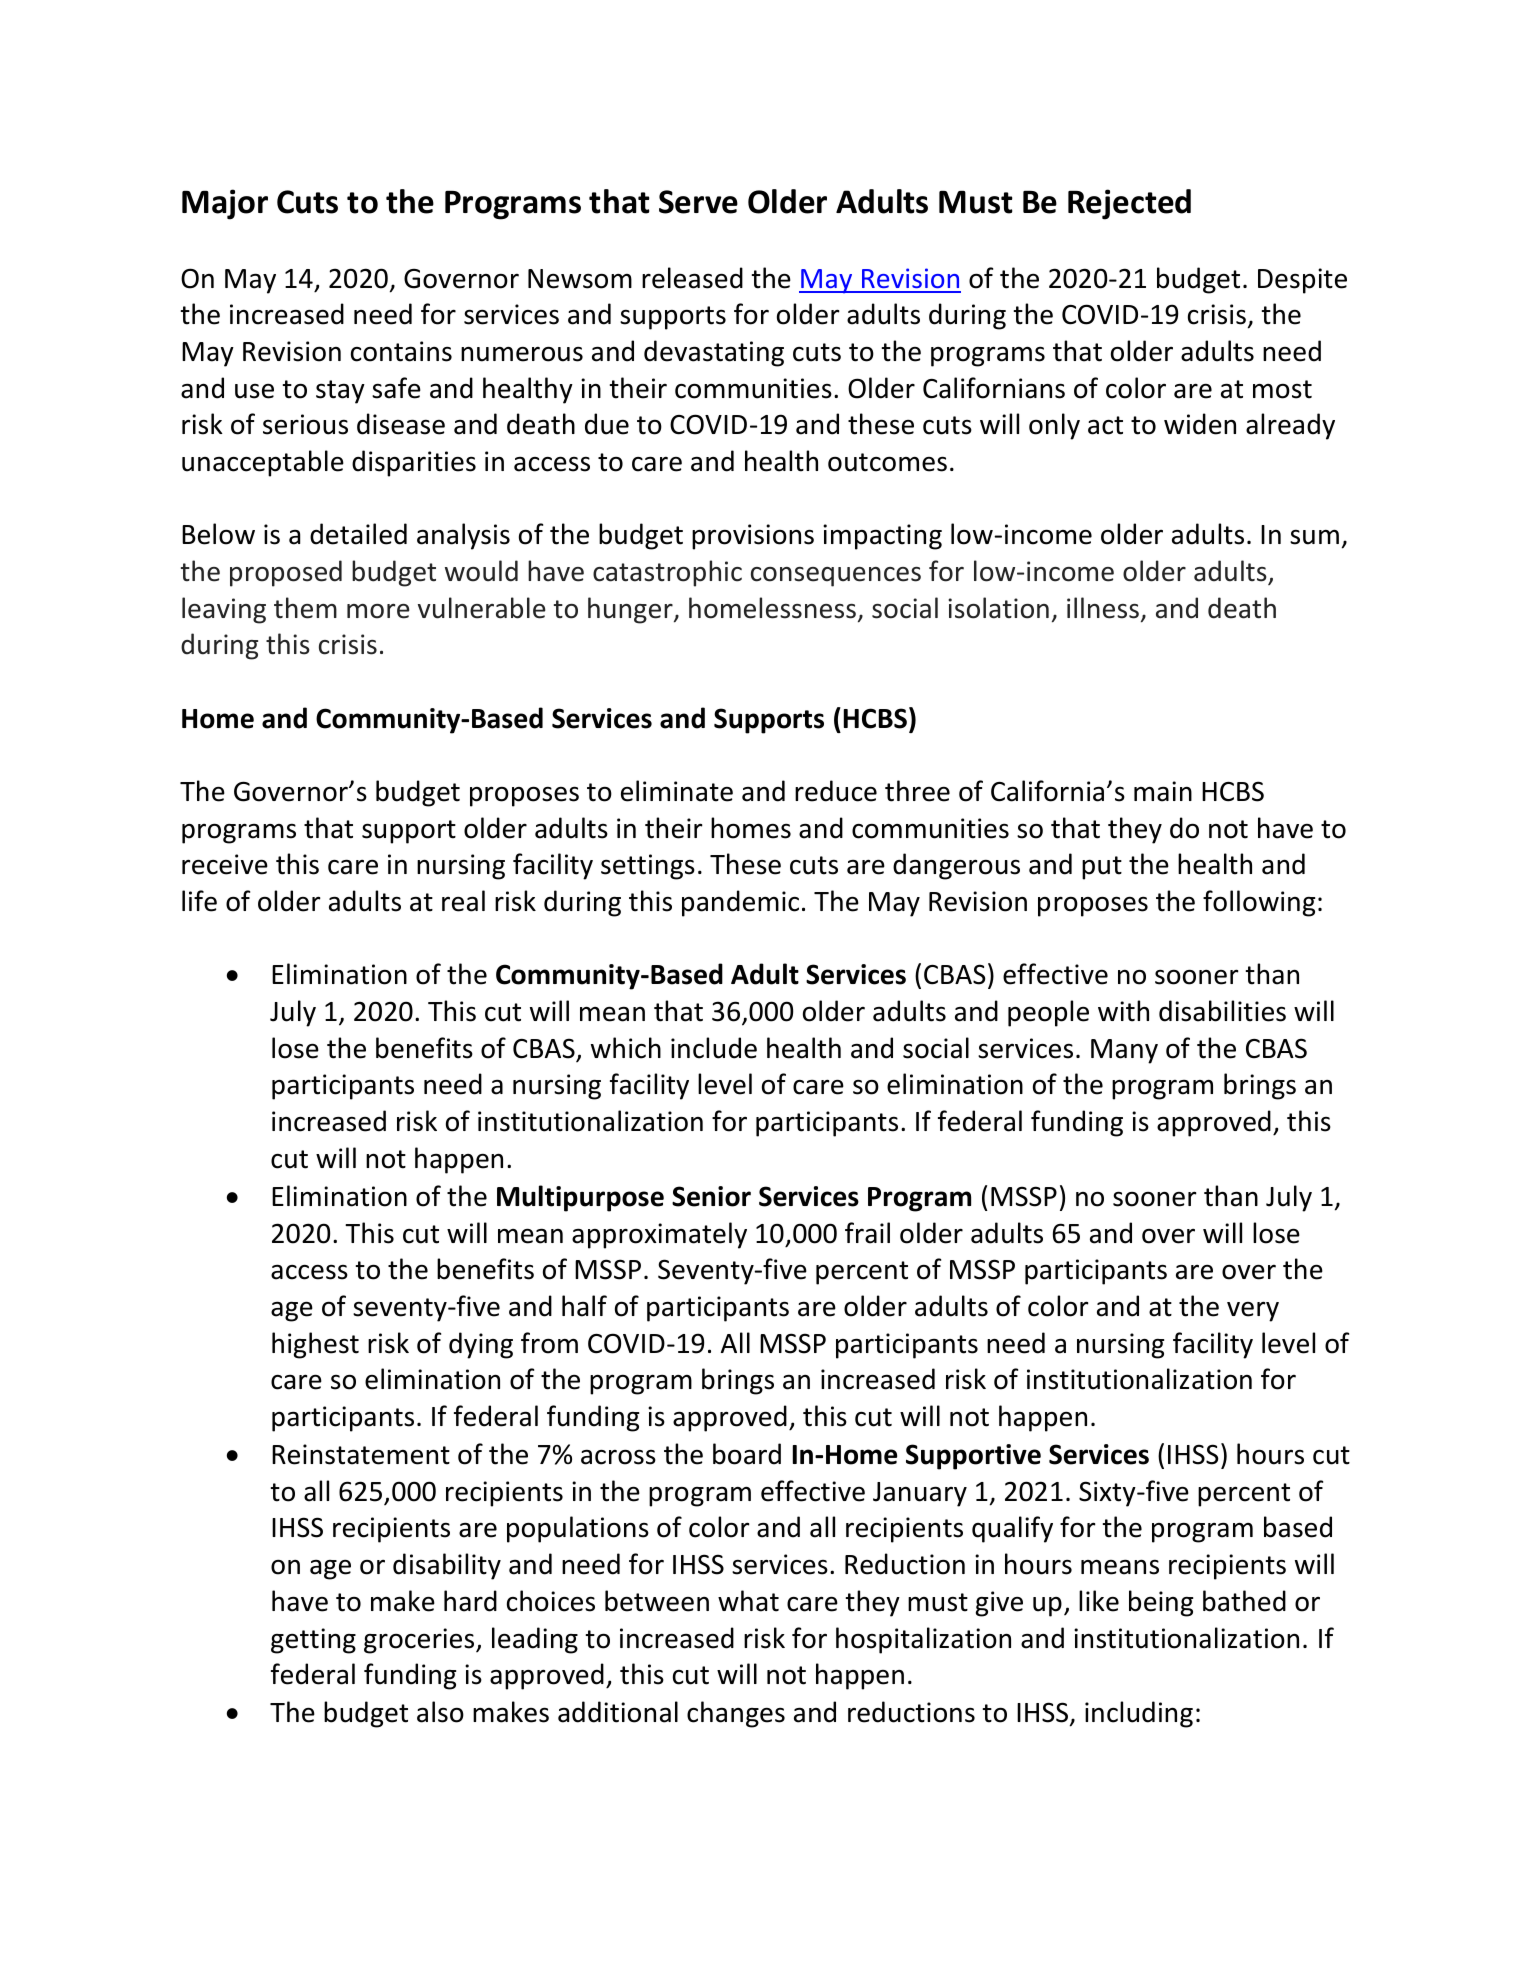 The height and width of the document is (1982, 1532). I want to click on released, so click(692, 278).
